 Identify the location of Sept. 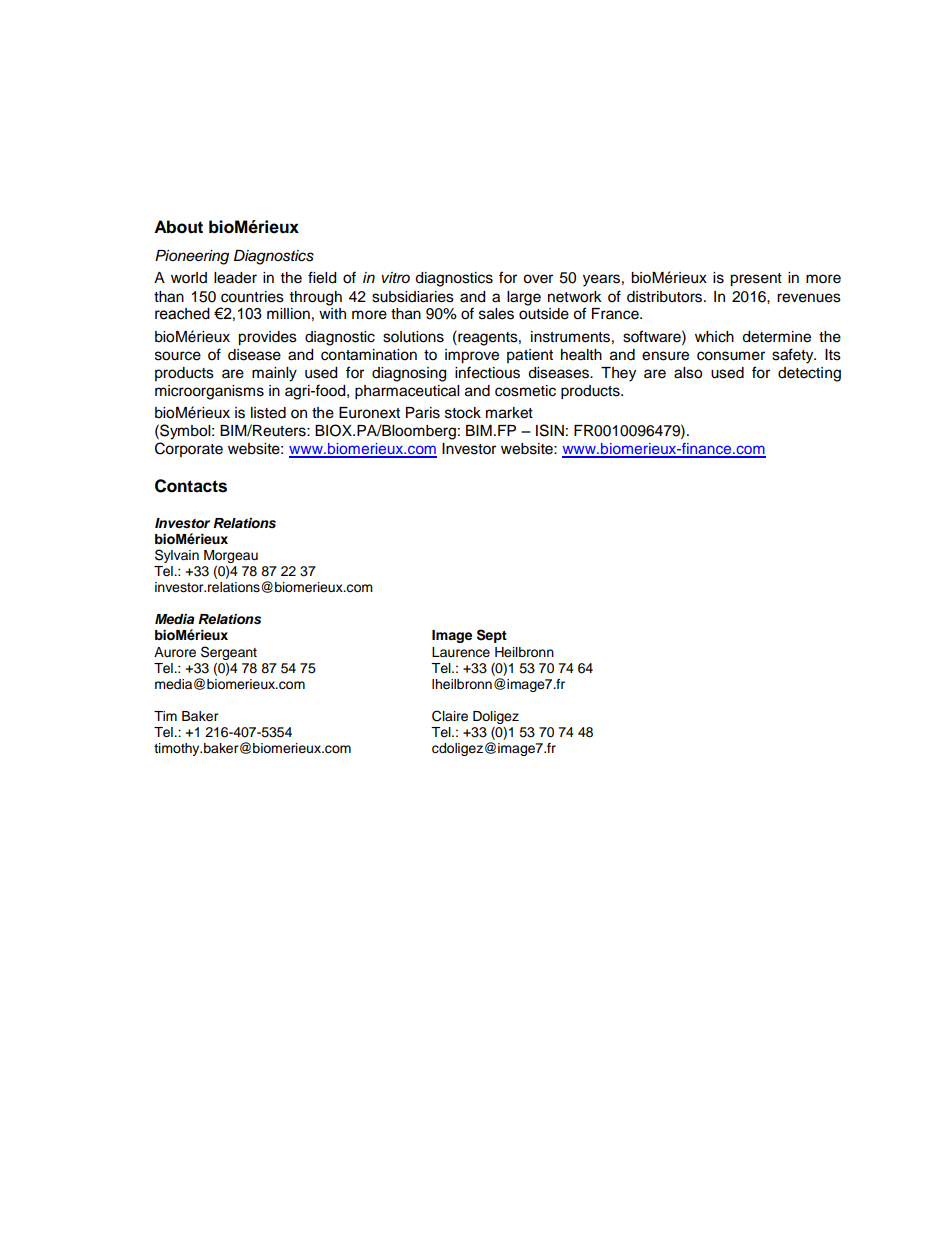
(492, 636).
